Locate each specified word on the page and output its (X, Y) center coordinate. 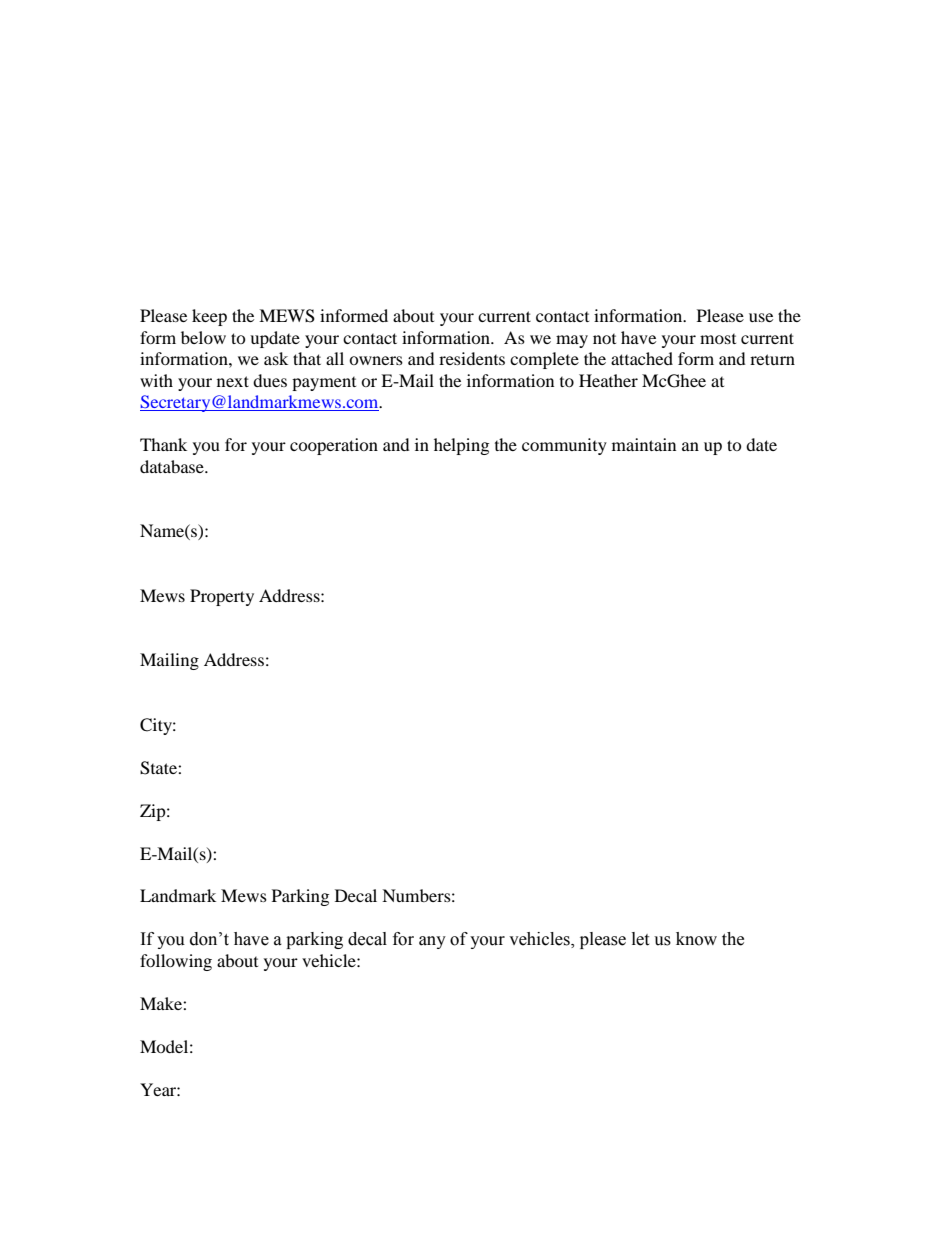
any (432, 942)
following (176, 962)
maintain (644, 444)
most (718, 339)
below (203, 337)
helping (461, 446)
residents (472, 358)
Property (222, 597)
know (696, 939)
